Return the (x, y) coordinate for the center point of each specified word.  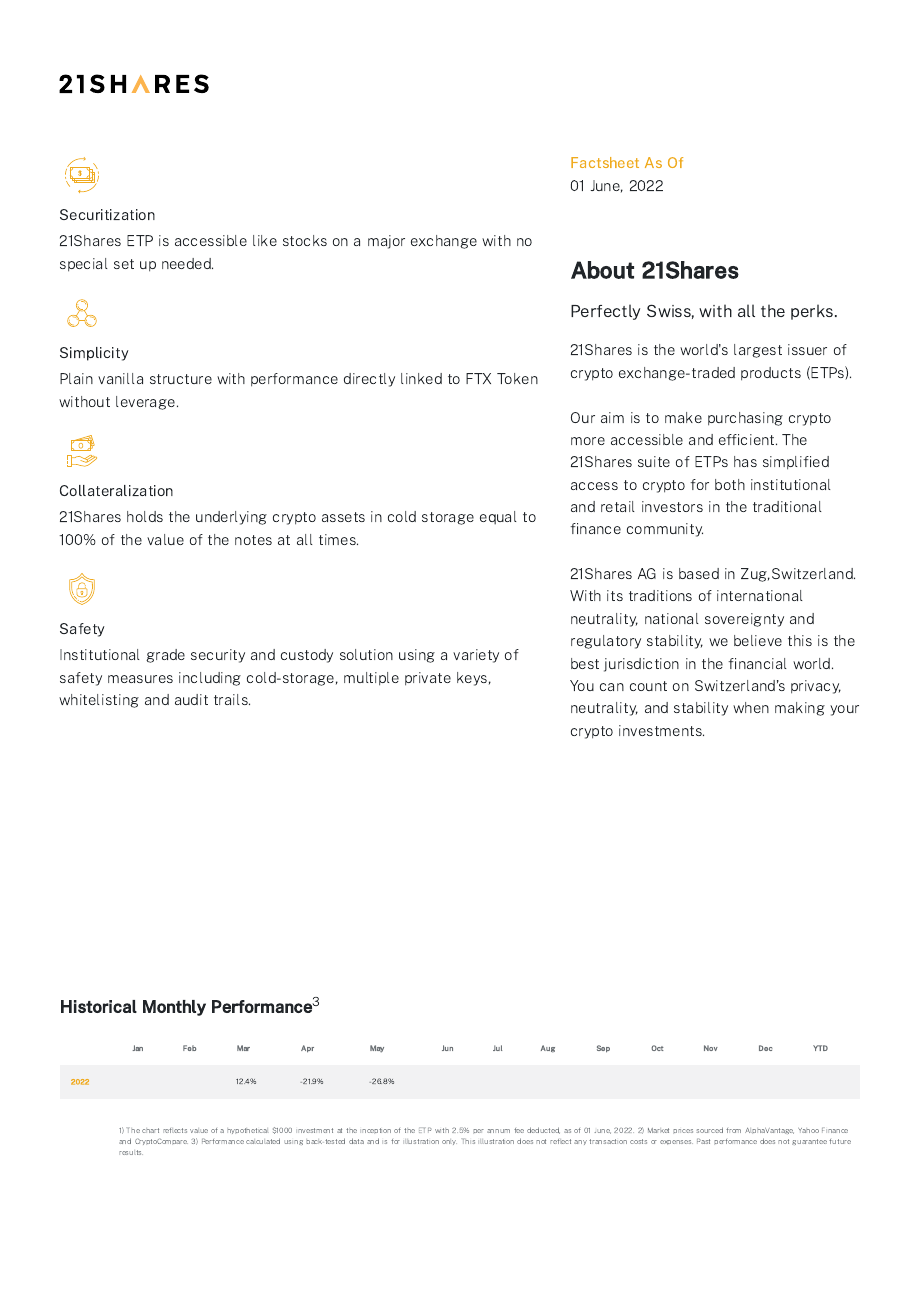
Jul (497, 1048)
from (733, 1130)
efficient (748, 439)
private (428, 679)
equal (498, 518)
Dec (766, 1048)
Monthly (174, 1008)
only (449, 1142)
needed (187, 263)
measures (140, 679)
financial (757, 663)
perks (813, 312)
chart (150, 1130)
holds (145, 516)
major (386, 242)
